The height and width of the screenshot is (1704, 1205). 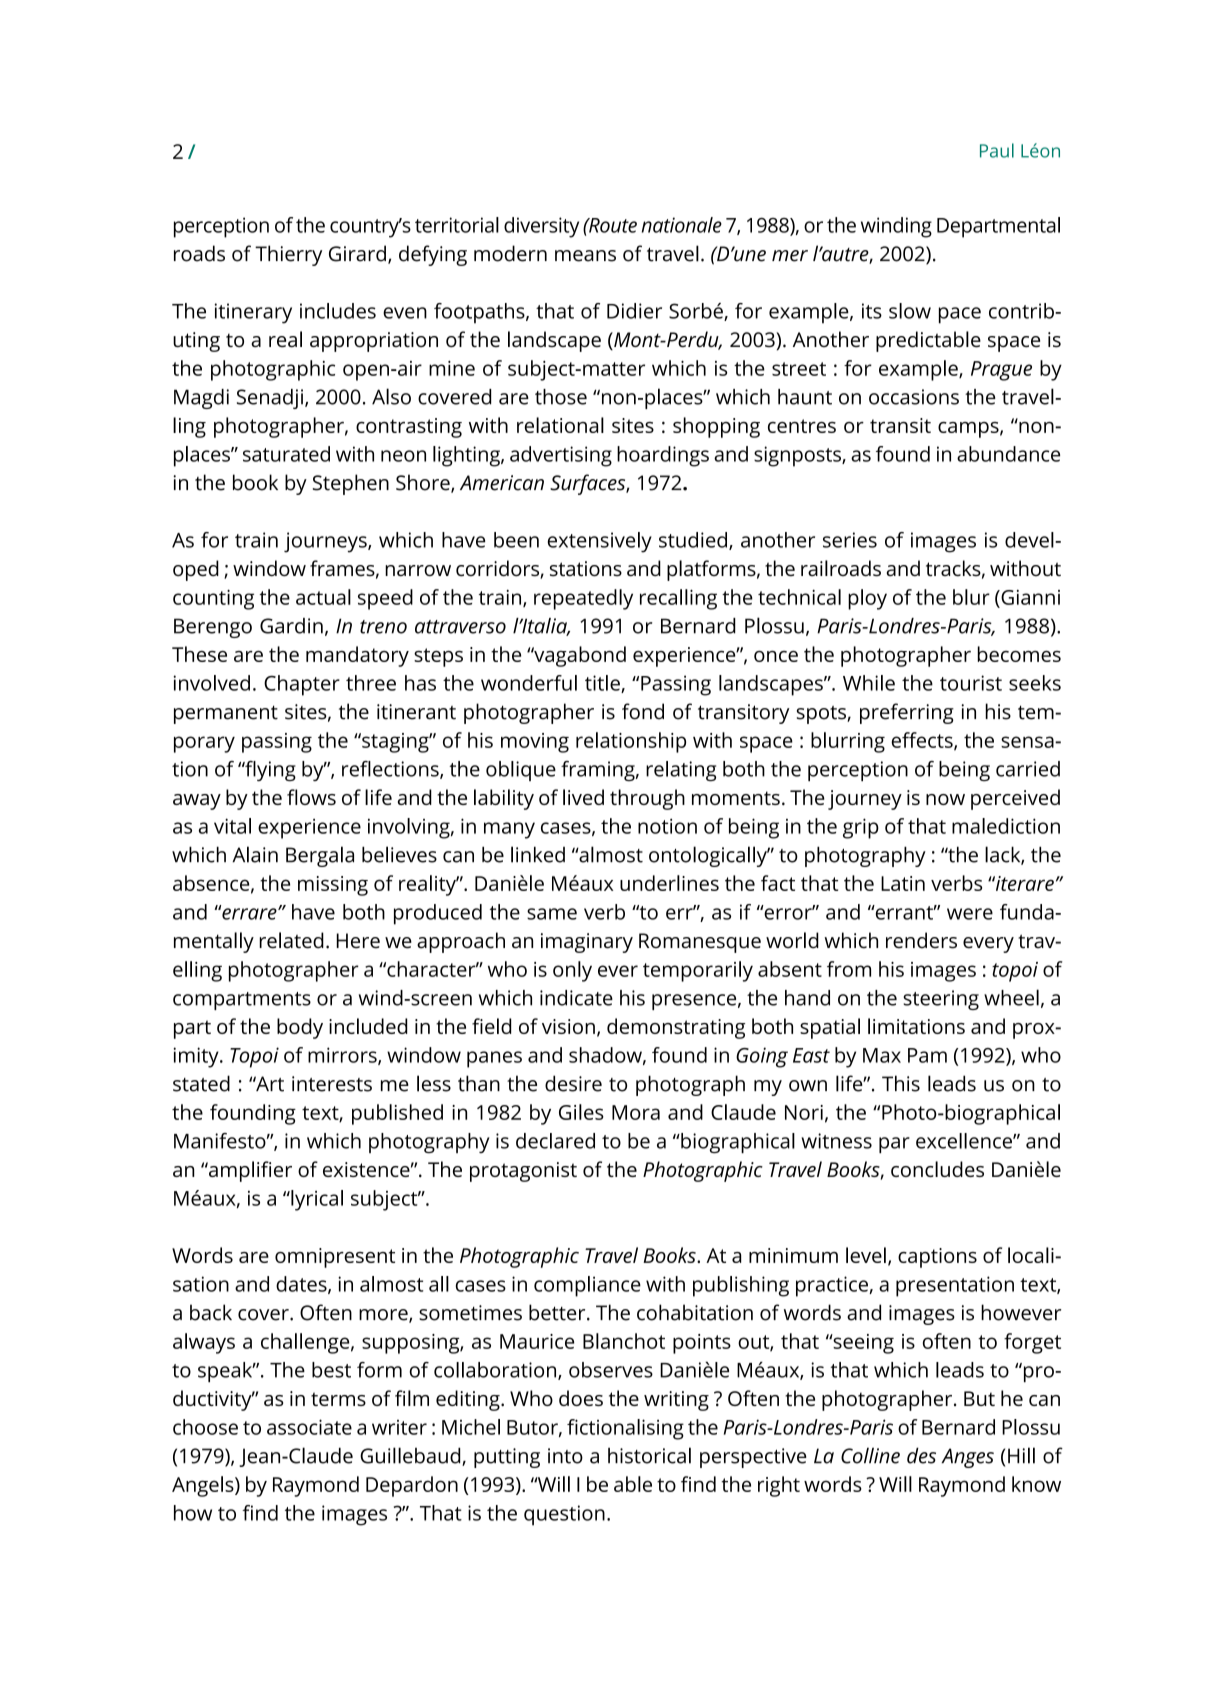 What do you see at coordinates (288, 255) in the screenshot?
I see `Thierry` at bounding box center [288, 255].
